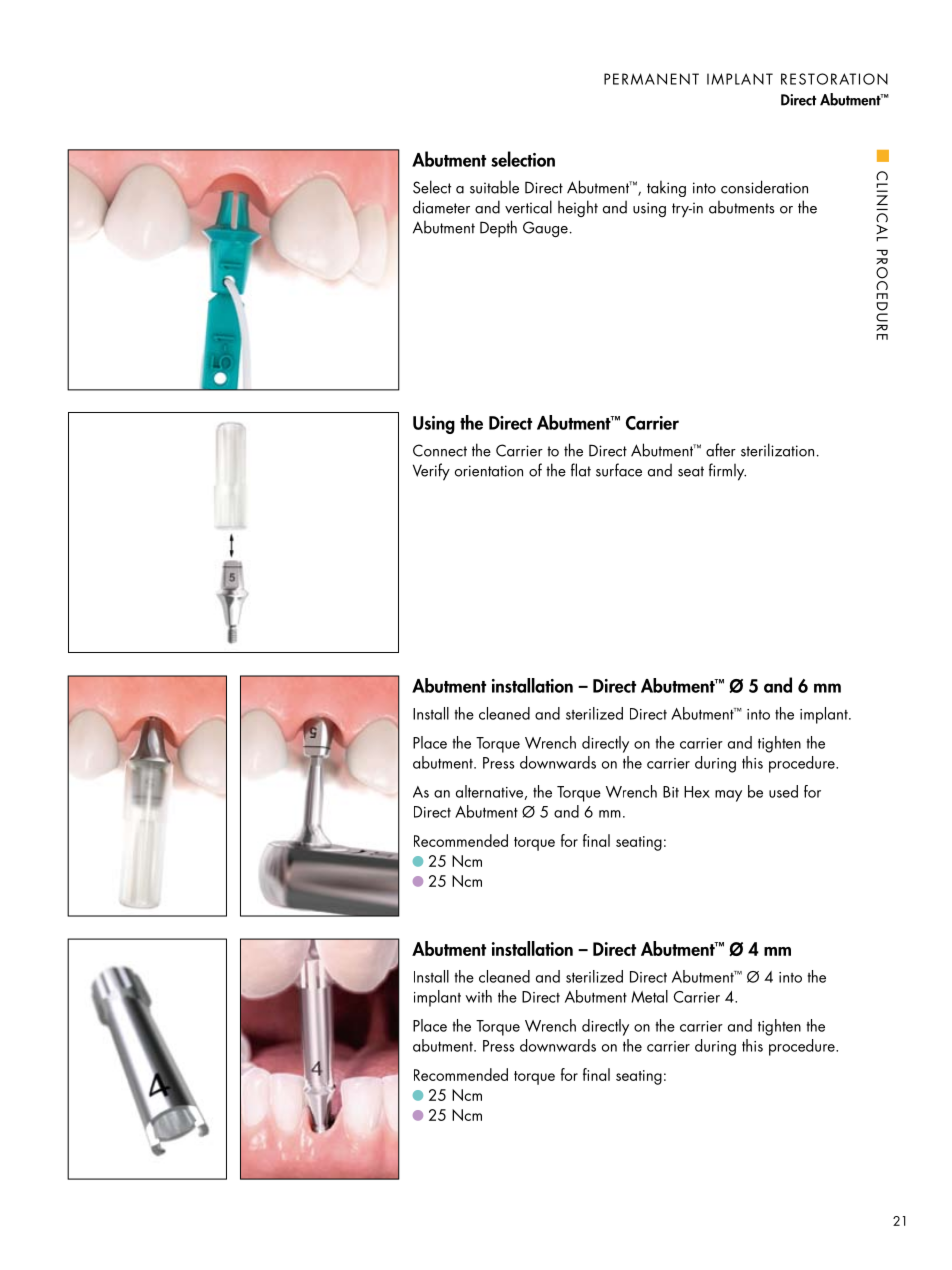 The height and width of the screenshot is (1270, 952). I want to click on Hex, so click(697, 792).
